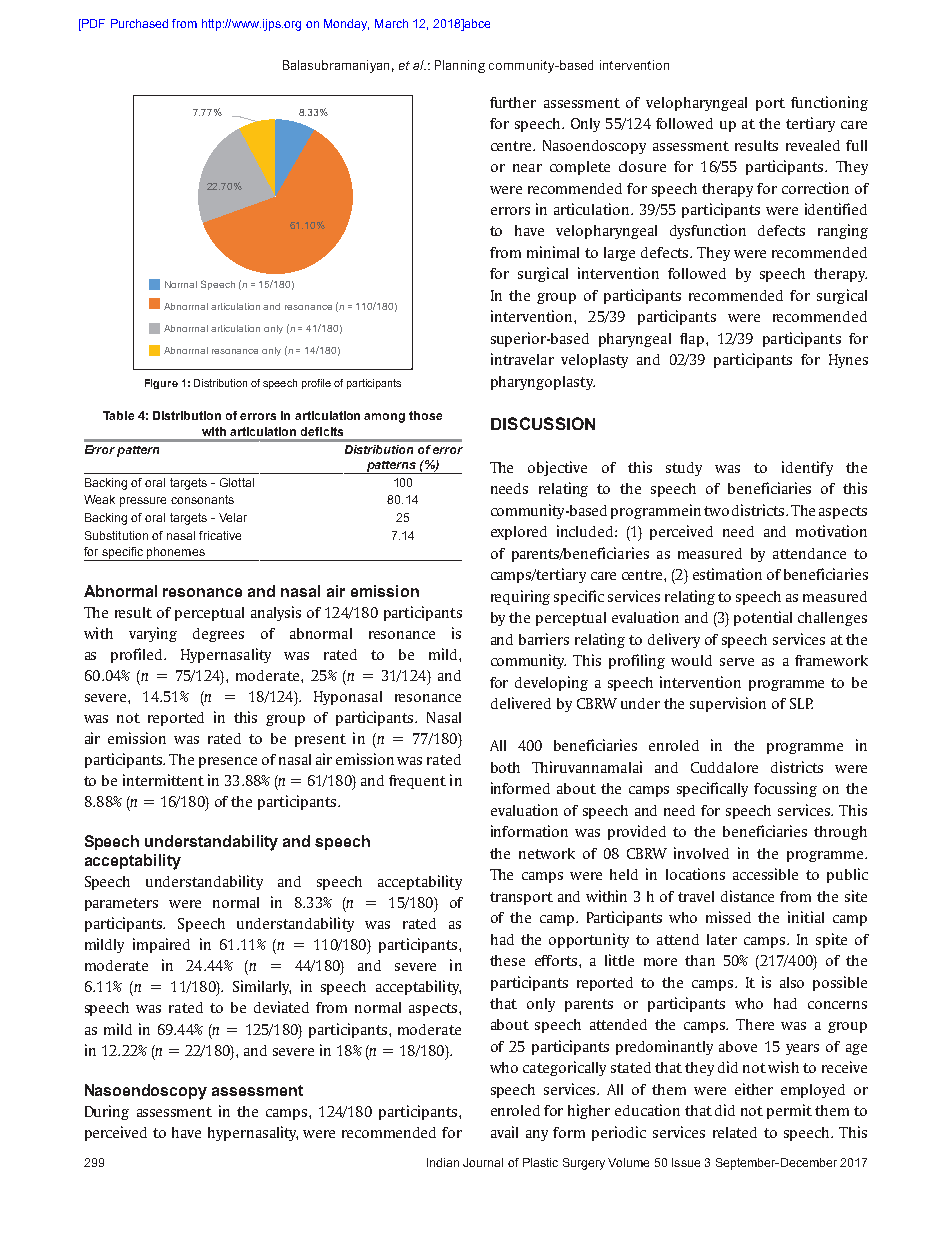 The image size is (952, 1233). I want to click on Planning, so click(460, 66).
